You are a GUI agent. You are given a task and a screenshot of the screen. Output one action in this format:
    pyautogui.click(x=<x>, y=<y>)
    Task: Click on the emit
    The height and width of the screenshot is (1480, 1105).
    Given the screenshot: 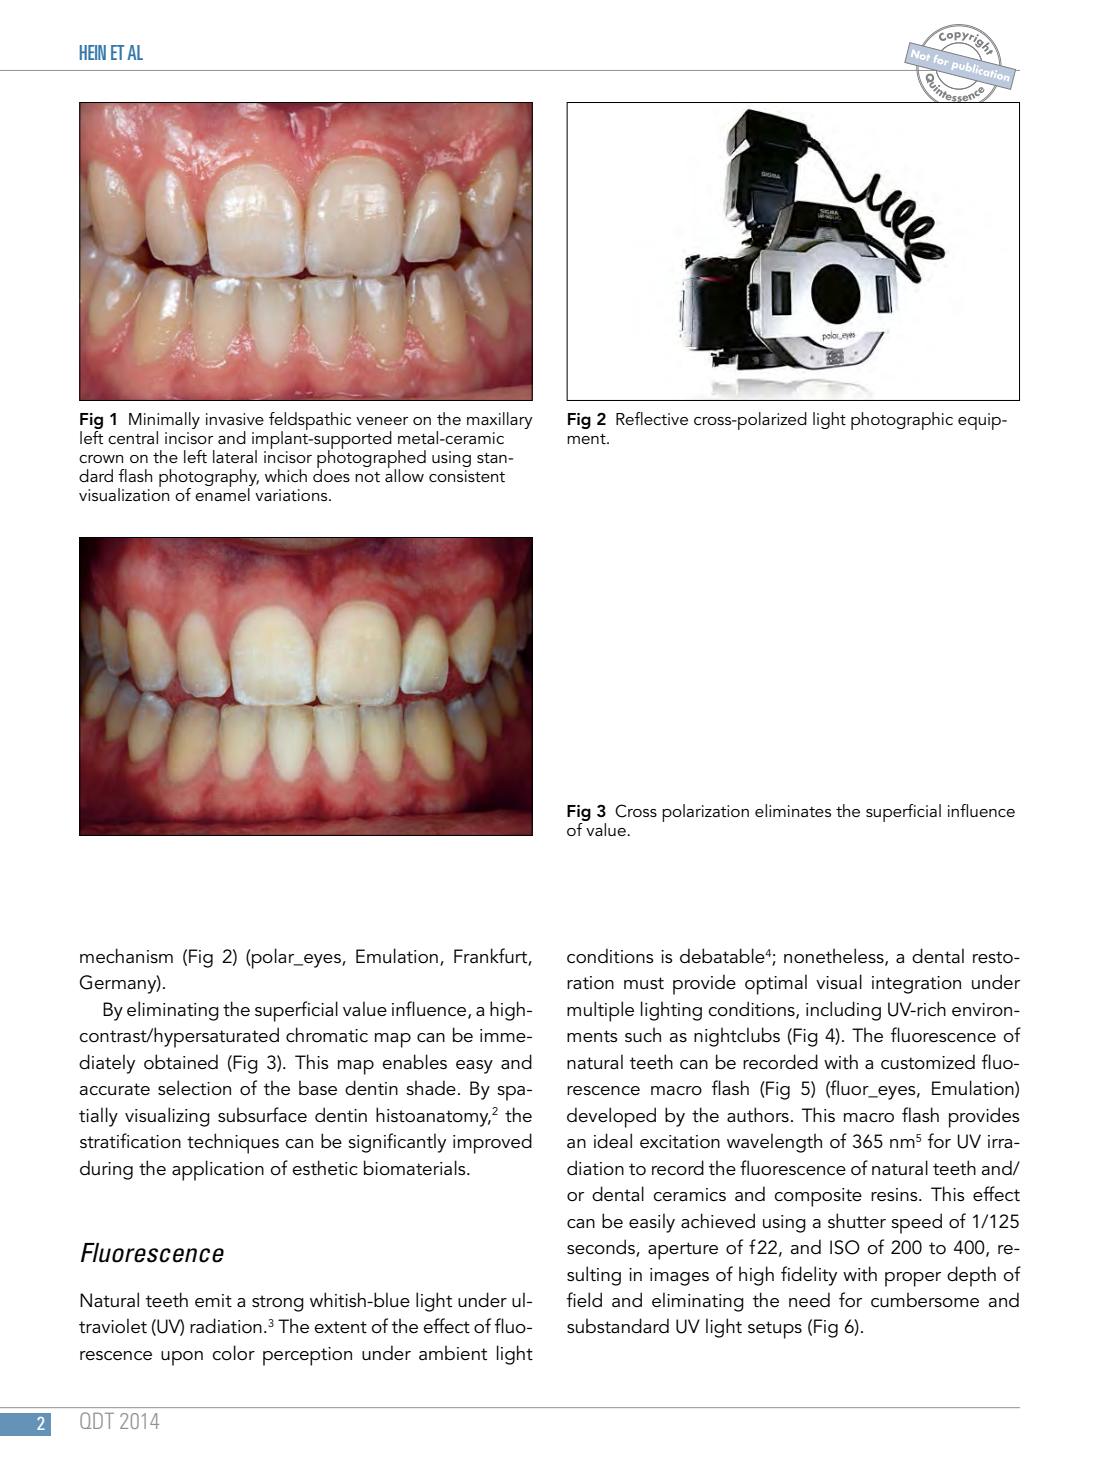 What is the action you would take?
    pyautogui.click(x=213, y=1301)
